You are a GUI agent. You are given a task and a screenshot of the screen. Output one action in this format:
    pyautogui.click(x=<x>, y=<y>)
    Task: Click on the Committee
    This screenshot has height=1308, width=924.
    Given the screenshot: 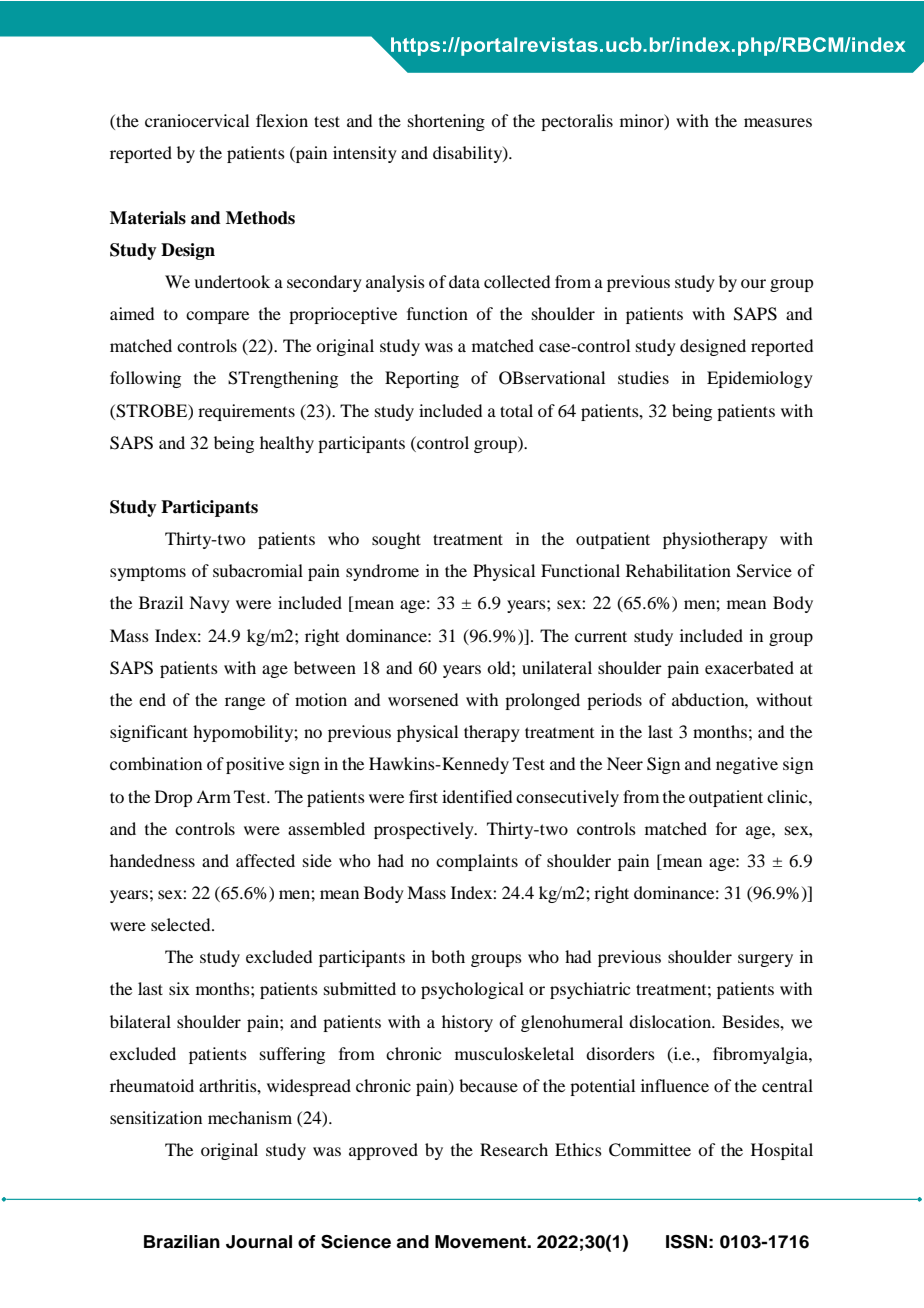 What is the action you would take?
    pyautogui.click(x=650, y=1150)
